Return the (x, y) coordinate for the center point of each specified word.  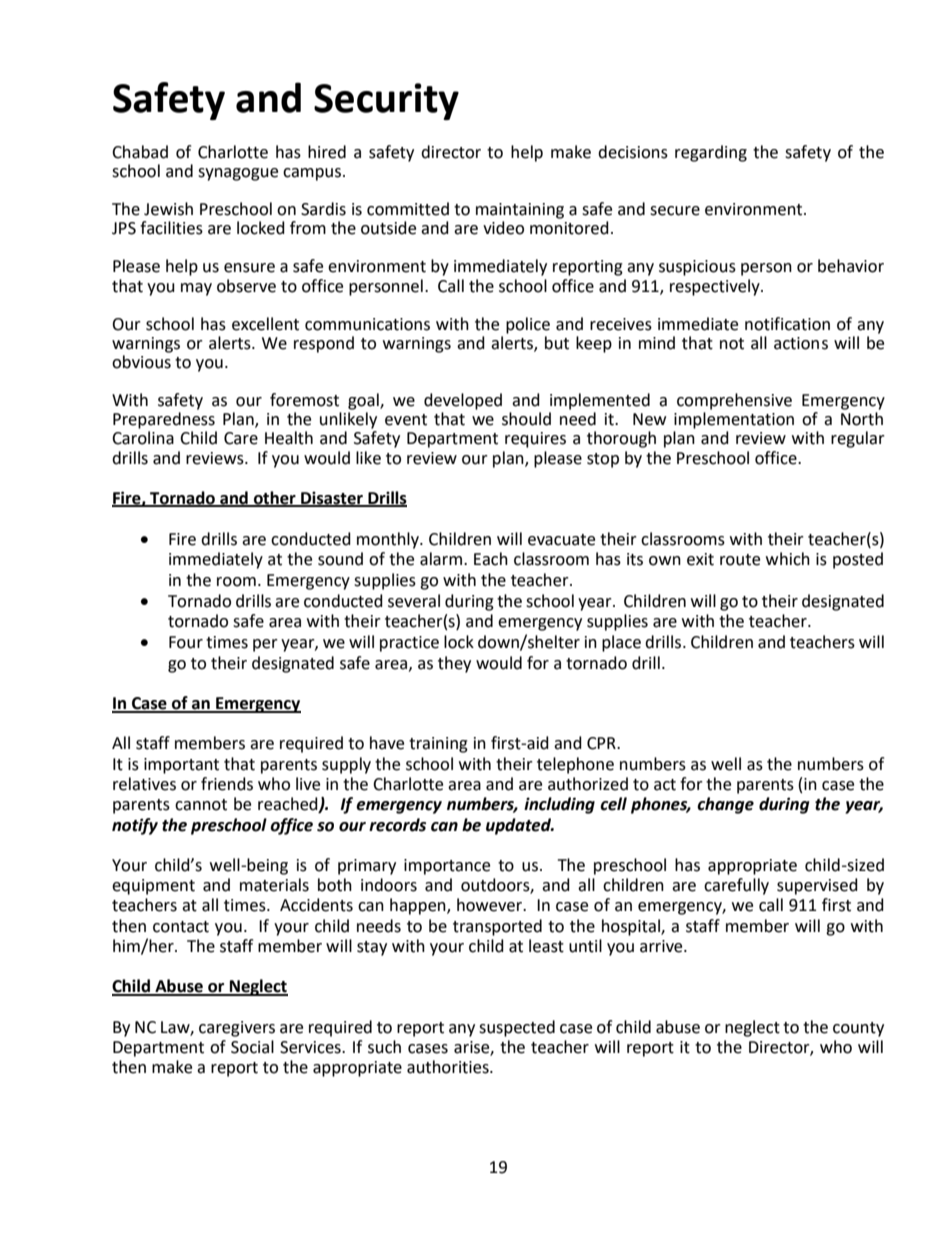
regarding (711, 153)
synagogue (238, 174)
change (725, 805)
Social (252, 1047)
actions (801, 343)
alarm (441, 559)
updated (519, 826)
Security (386, 101)
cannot (201, 805)
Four (186, 642)
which (788, 559)
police (528, 325)
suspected (517, 1028)
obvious (141, 362)
